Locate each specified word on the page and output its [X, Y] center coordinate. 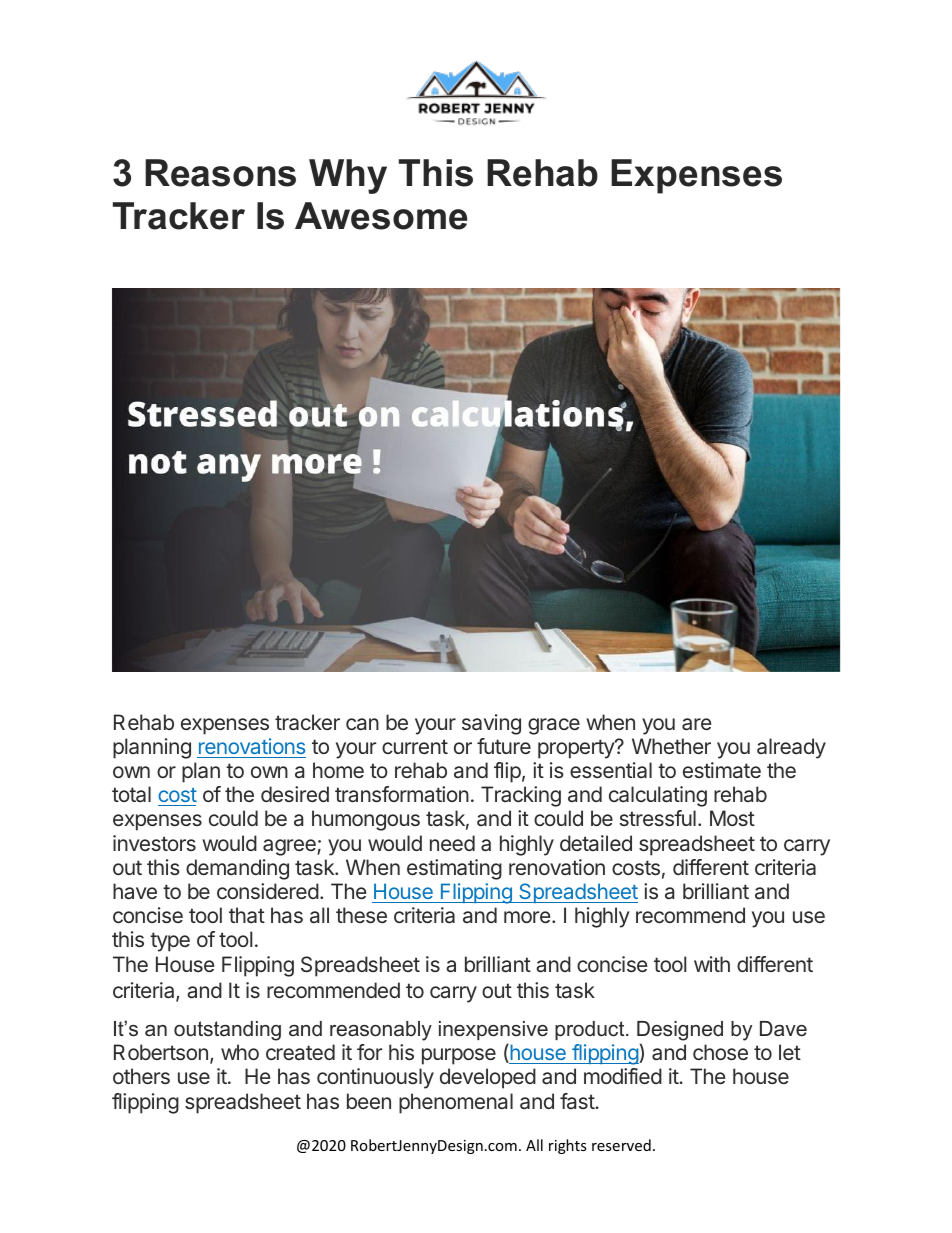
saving [491, 724]
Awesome [381, 216]
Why [348, 176]
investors [154, 843]
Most [732, 818]
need [452, 843]
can [362, 724]
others [141, 1076]
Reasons [220, 173]
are [697, 724]
